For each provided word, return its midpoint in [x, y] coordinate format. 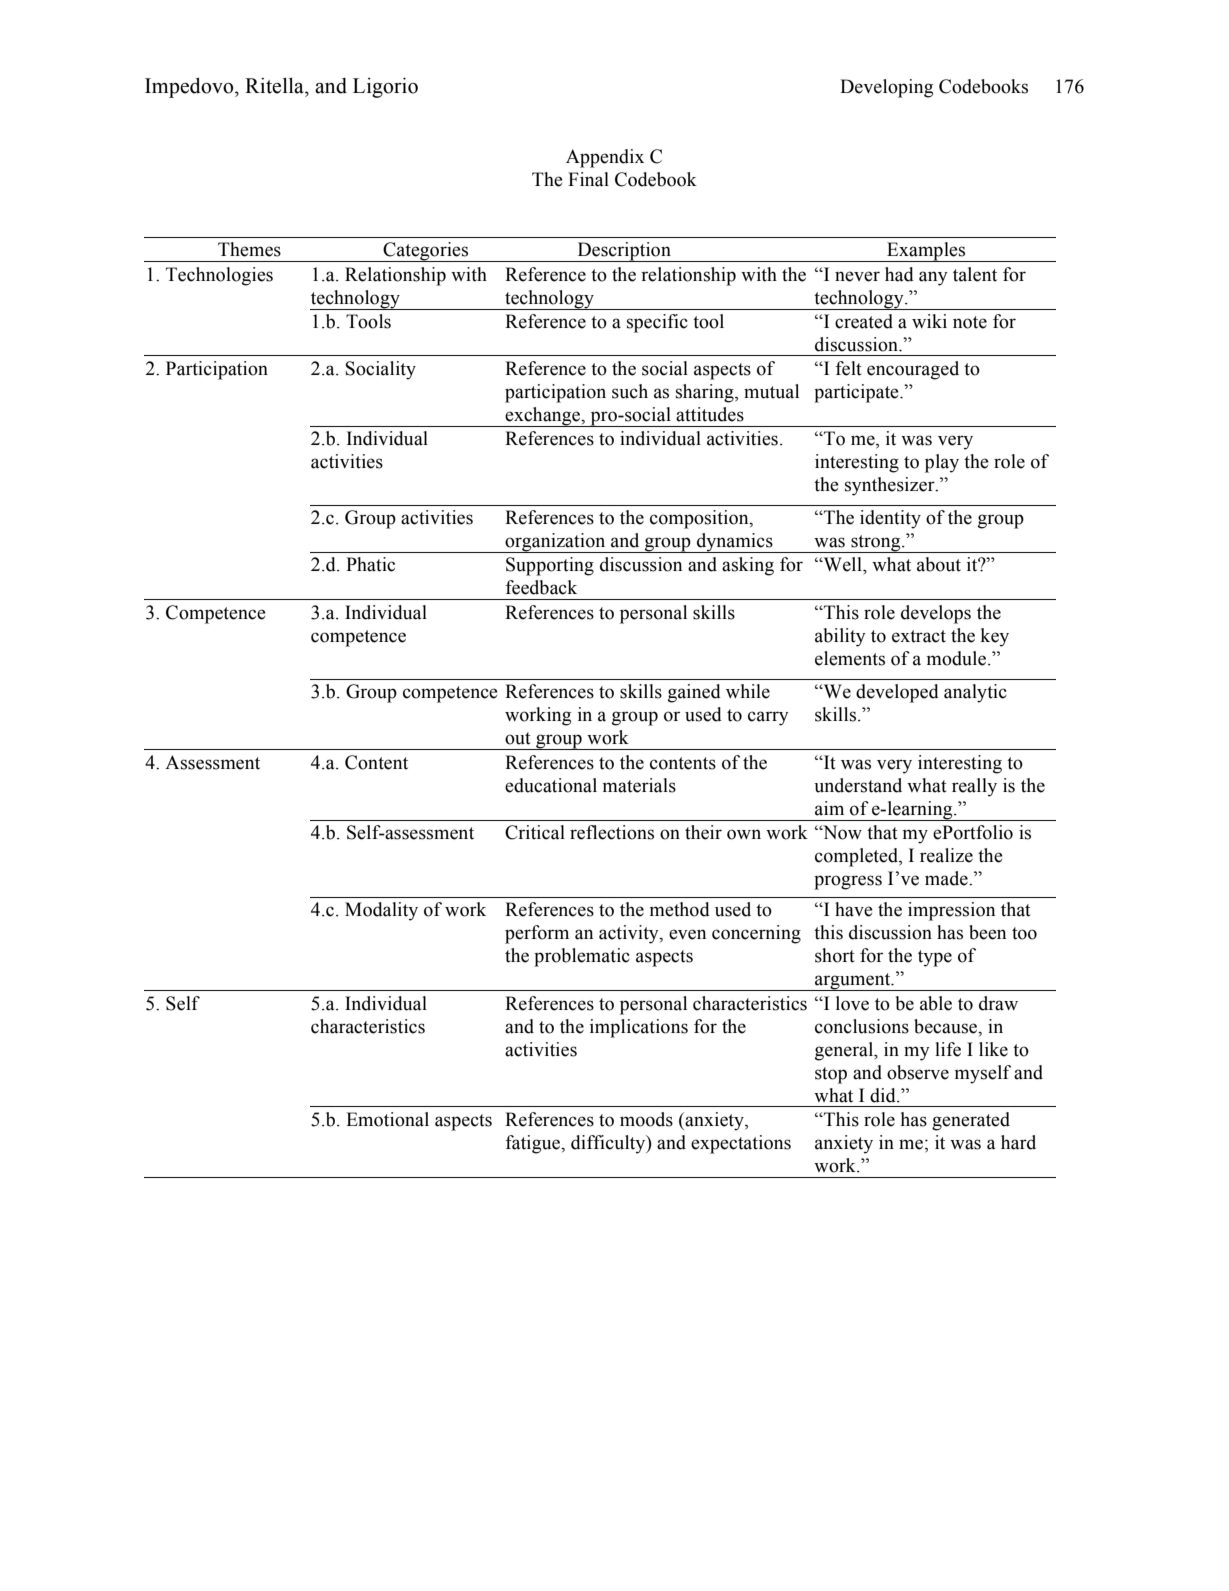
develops [936, 614]
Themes [249, 249]
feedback [541, 587]
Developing [886, 88]
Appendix [605, 158]
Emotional [387, 1119]
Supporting [550, 566]
